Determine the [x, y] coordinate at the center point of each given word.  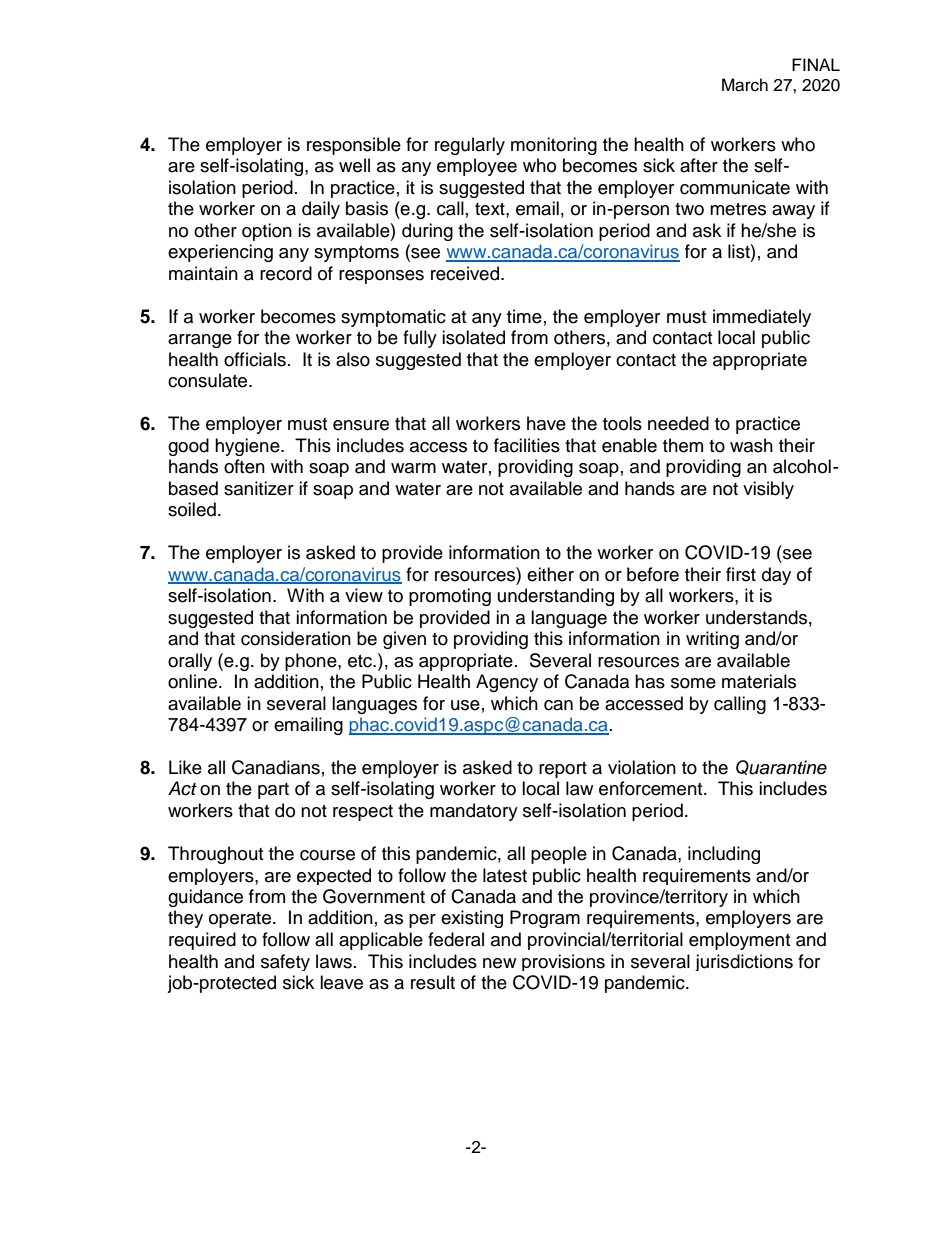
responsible [354, 146]
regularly [470, 146]
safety [285, 962]
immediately [762, 318]
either [550, 574]
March [745, 85]
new [499, 963]
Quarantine [781, 767]
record [286, 273]
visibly [768, 490]
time [524, 316]
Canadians [276, 767]
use [465, 705]
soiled [192, 509]
